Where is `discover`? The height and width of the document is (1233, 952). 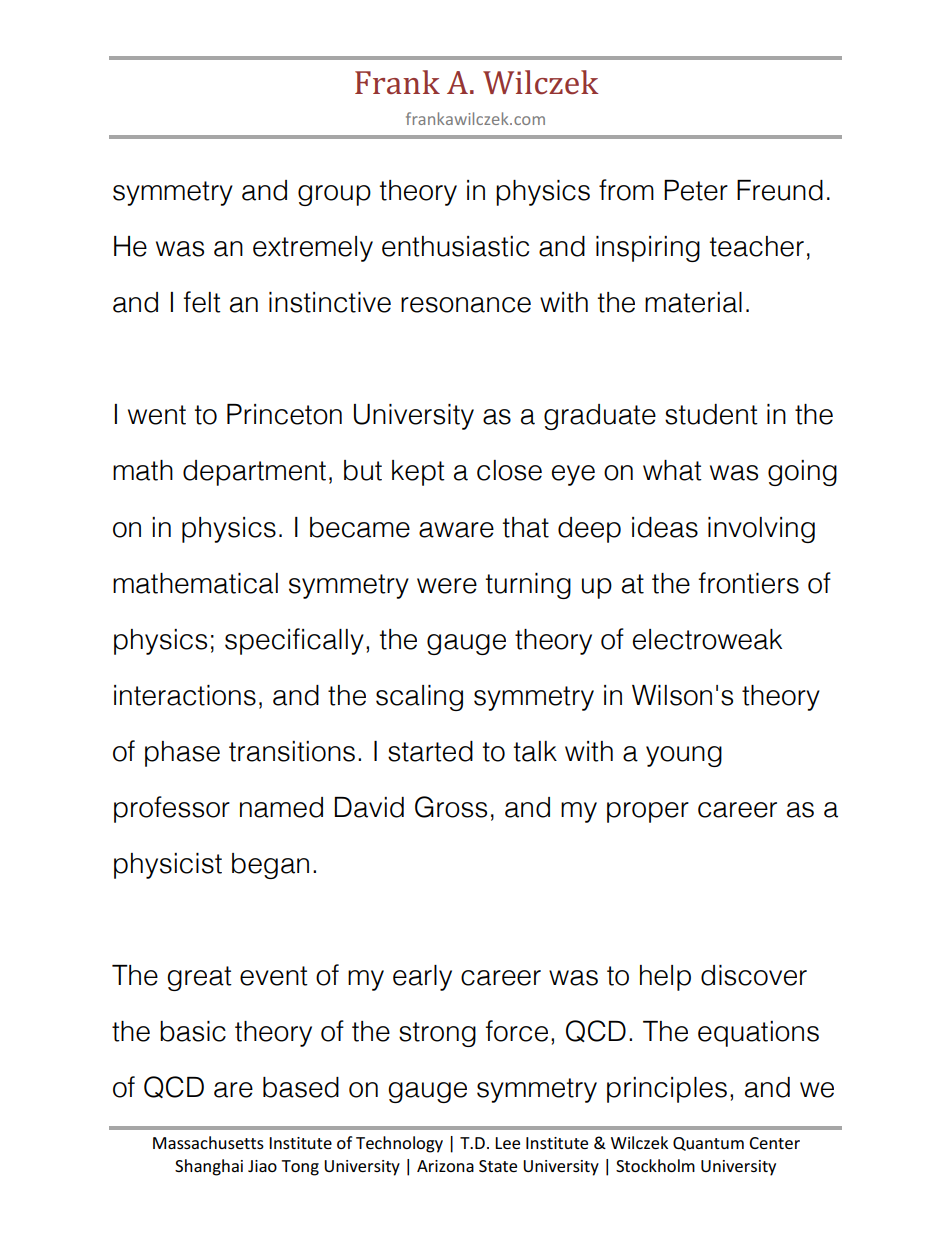
discover is located at coordinates (754, 975).
